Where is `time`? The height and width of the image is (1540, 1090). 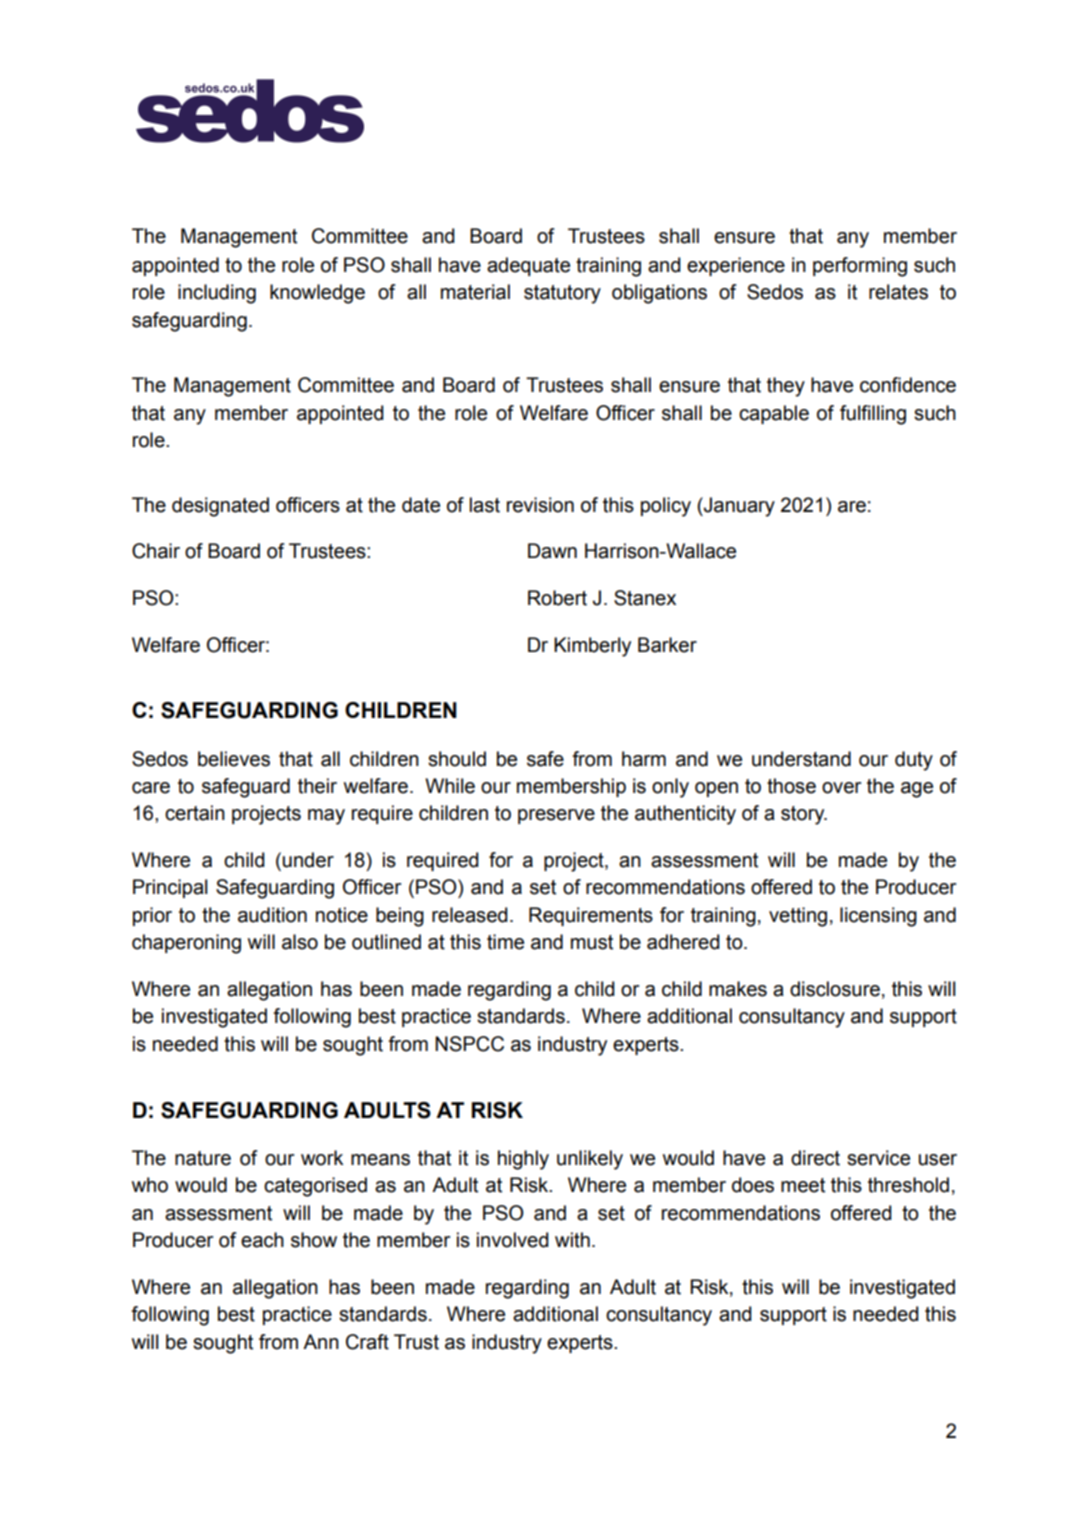 time is located at coordinates (505, 942).
